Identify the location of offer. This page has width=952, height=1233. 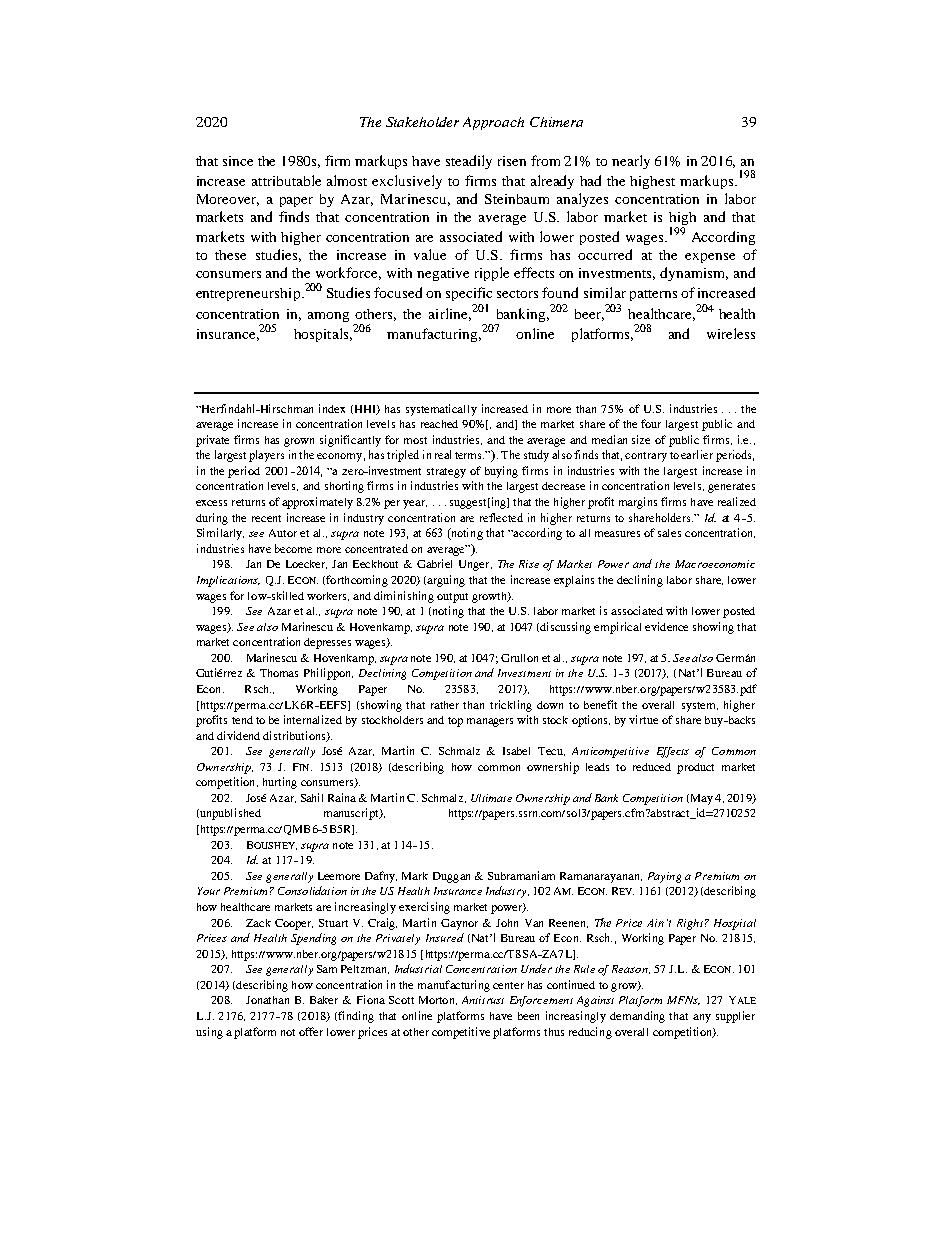
(311, 1031).
